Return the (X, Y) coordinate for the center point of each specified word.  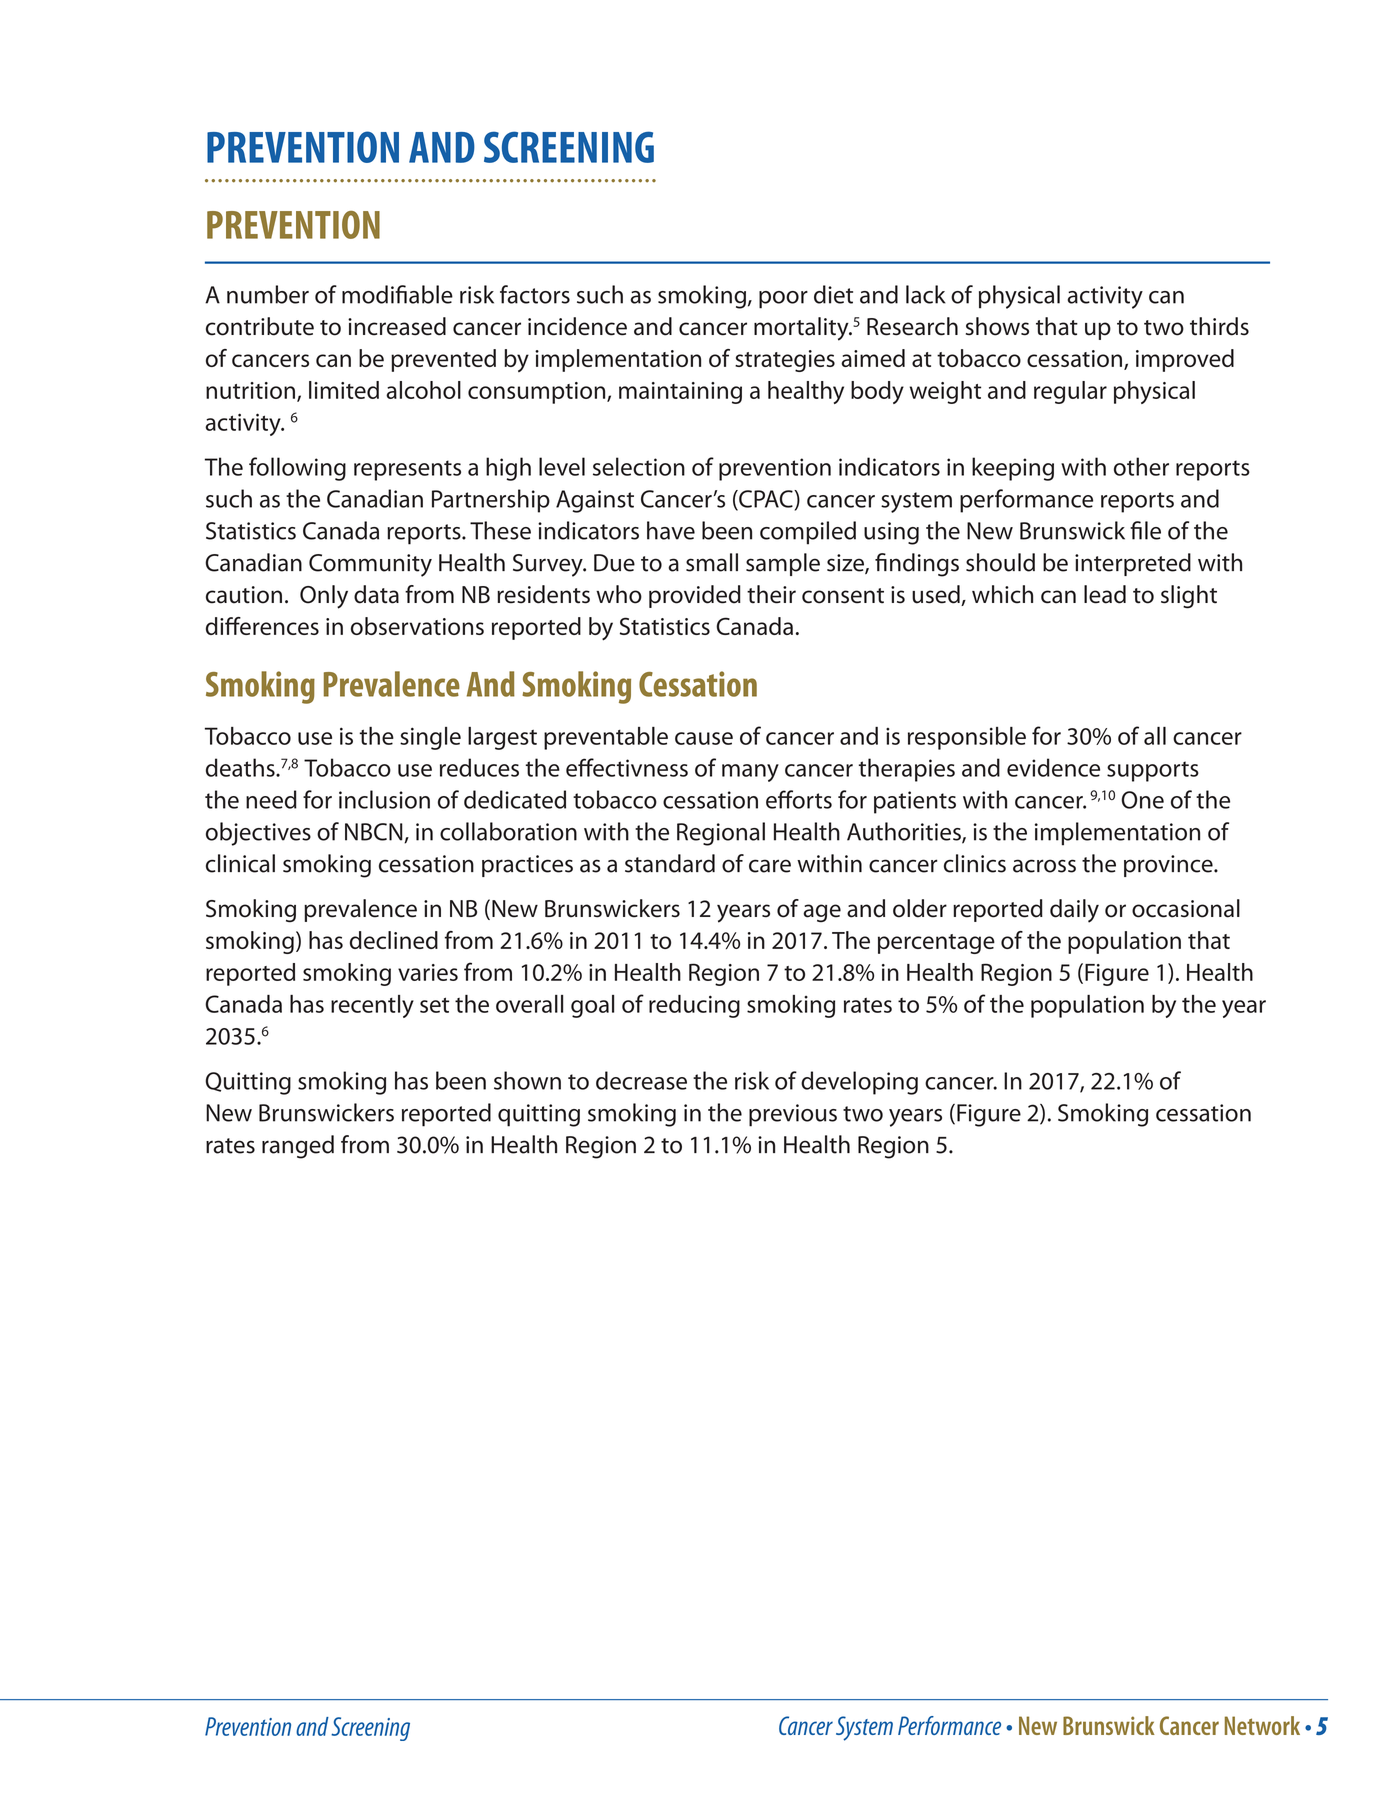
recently (372, 1006)
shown (527, 1080)
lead (1105, 594)
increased (397, 326)
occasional (1186, 908)
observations (417, 626)
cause (704, 738)
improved (1185, 360)
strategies (785, 361)
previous (793, 1115)
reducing (694, 1006)
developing (859, 1083)
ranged (298, 1147)
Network (1262, 1725)
